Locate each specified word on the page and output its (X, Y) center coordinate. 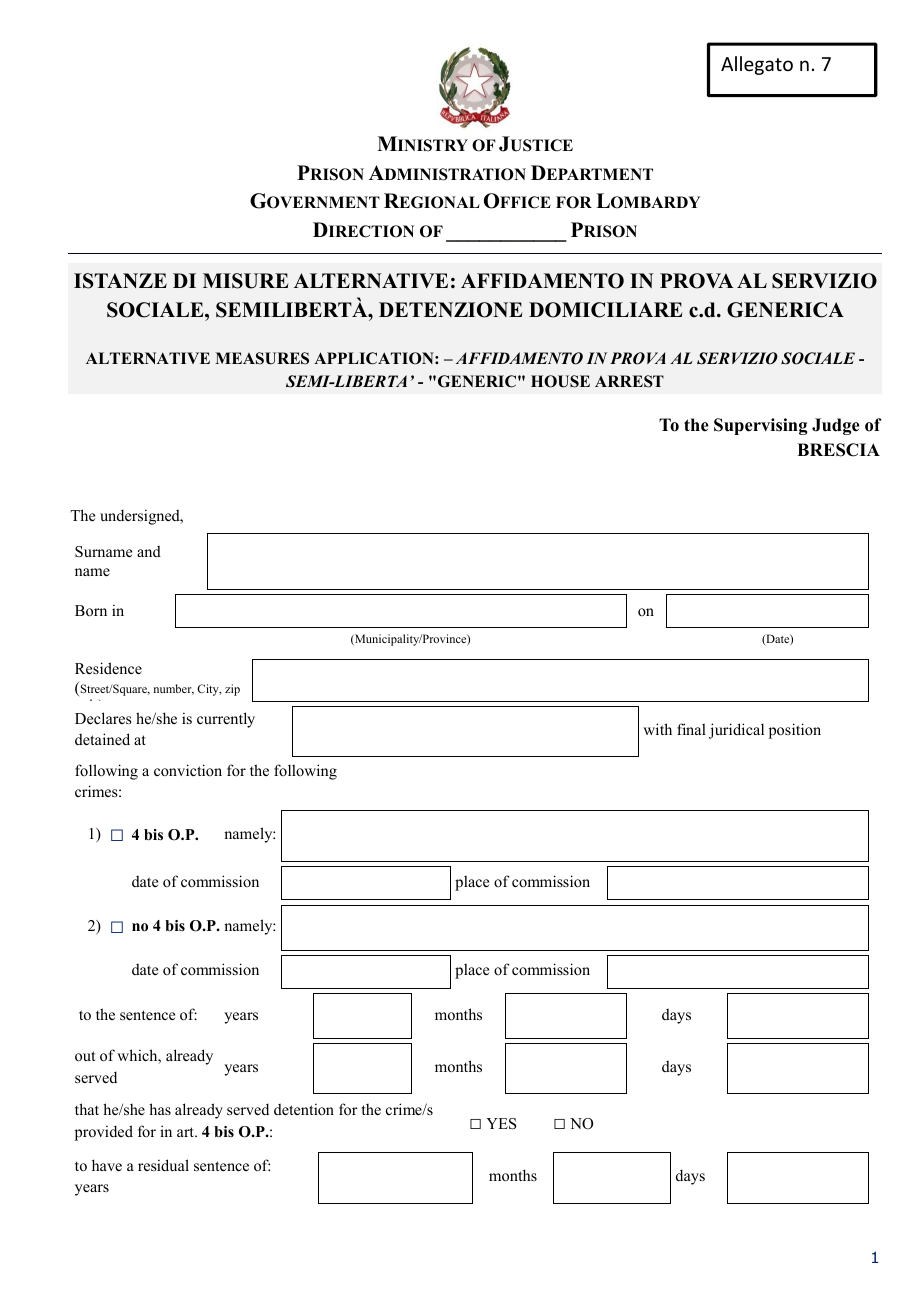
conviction (188, 770)
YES (501, 1124)
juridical (736, 731)
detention (304, 1109)
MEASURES (262, 358)
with (657, 729)
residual (163, 1165)
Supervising (760, 426)
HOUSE (560, 381)
